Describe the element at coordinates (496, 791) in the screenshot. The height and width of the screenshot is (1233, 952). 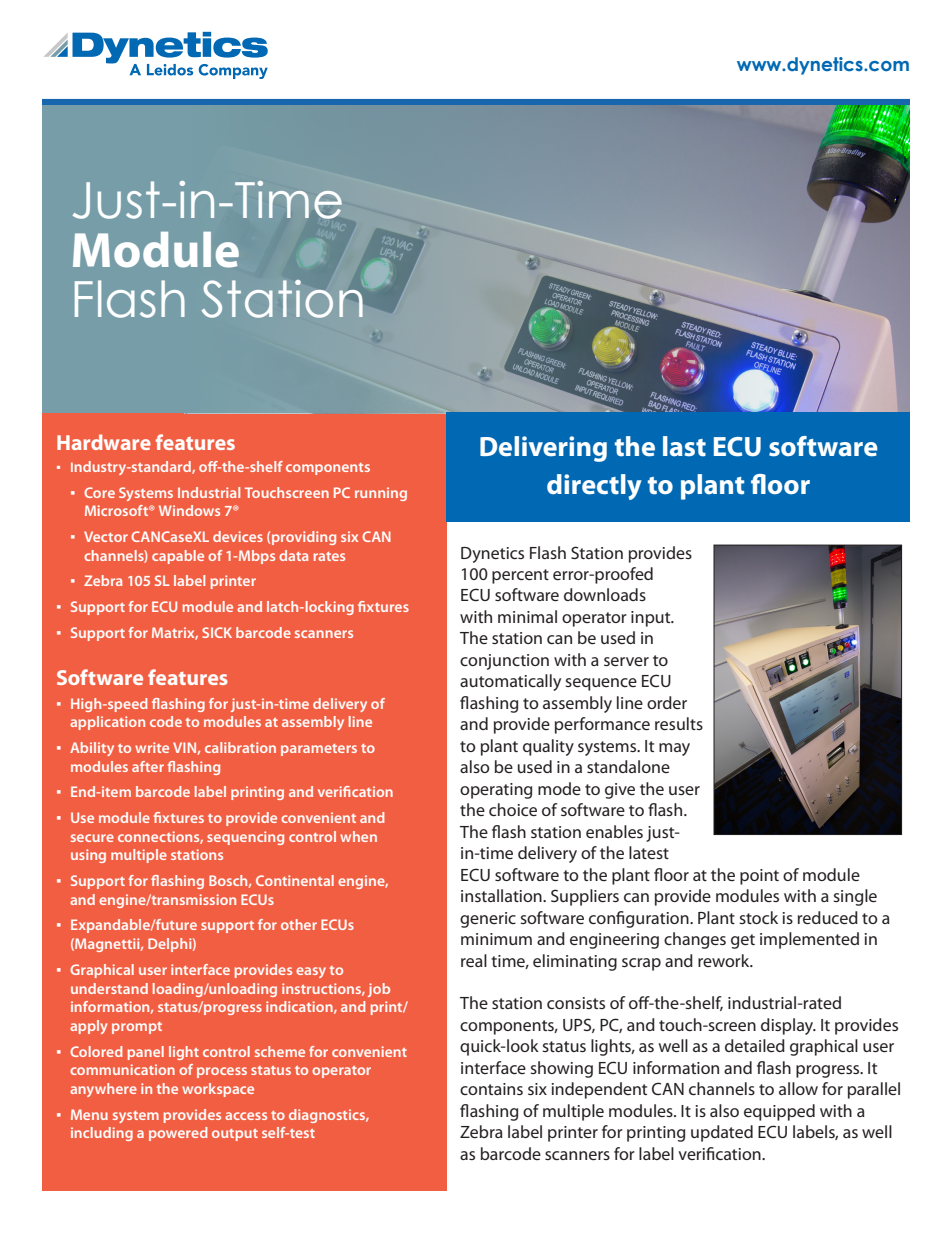
I see `operating` at that location.
